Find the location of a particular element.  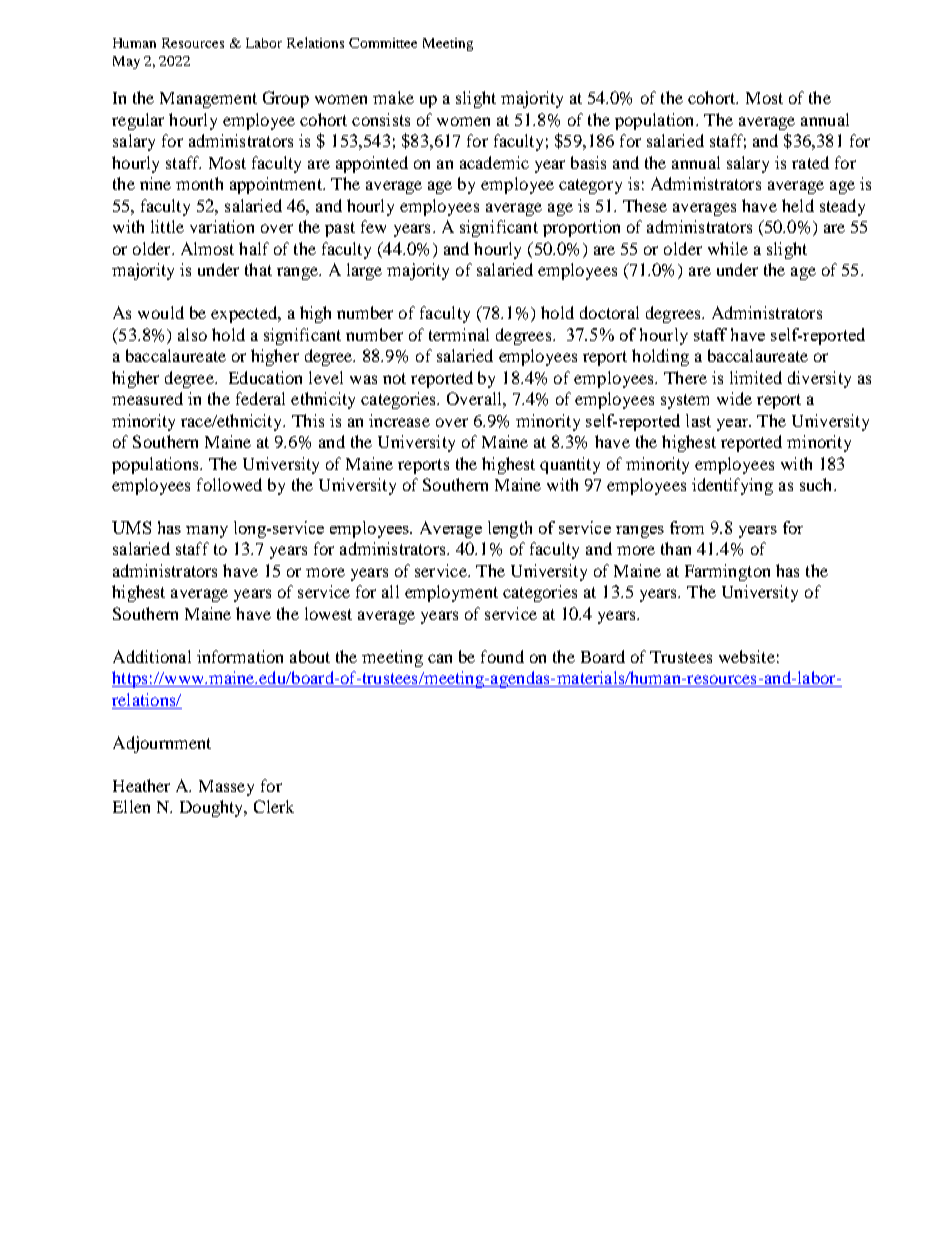

wide is located at coordinates (734, 398).
